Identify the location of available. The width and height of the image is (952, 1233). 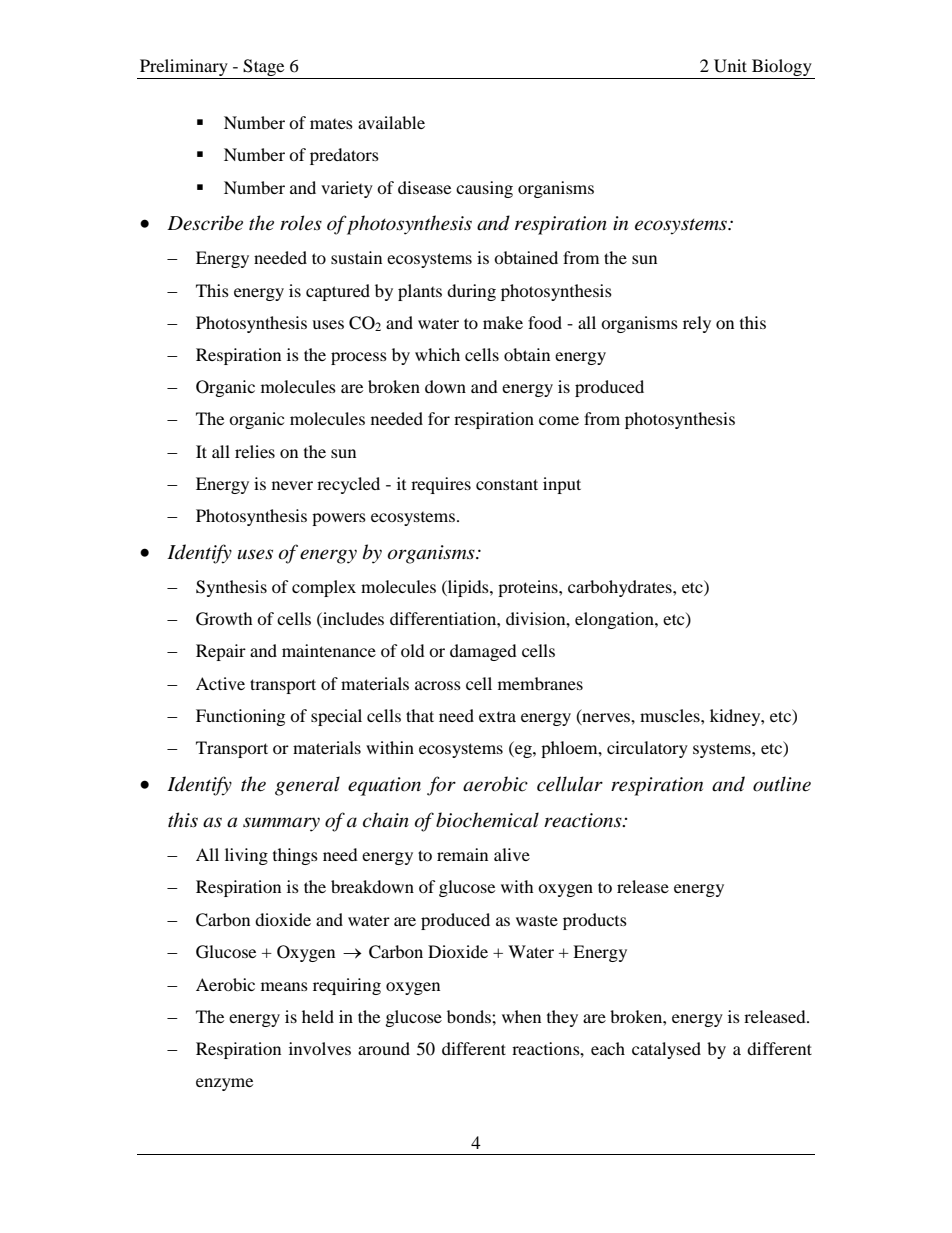
(391, 122).
